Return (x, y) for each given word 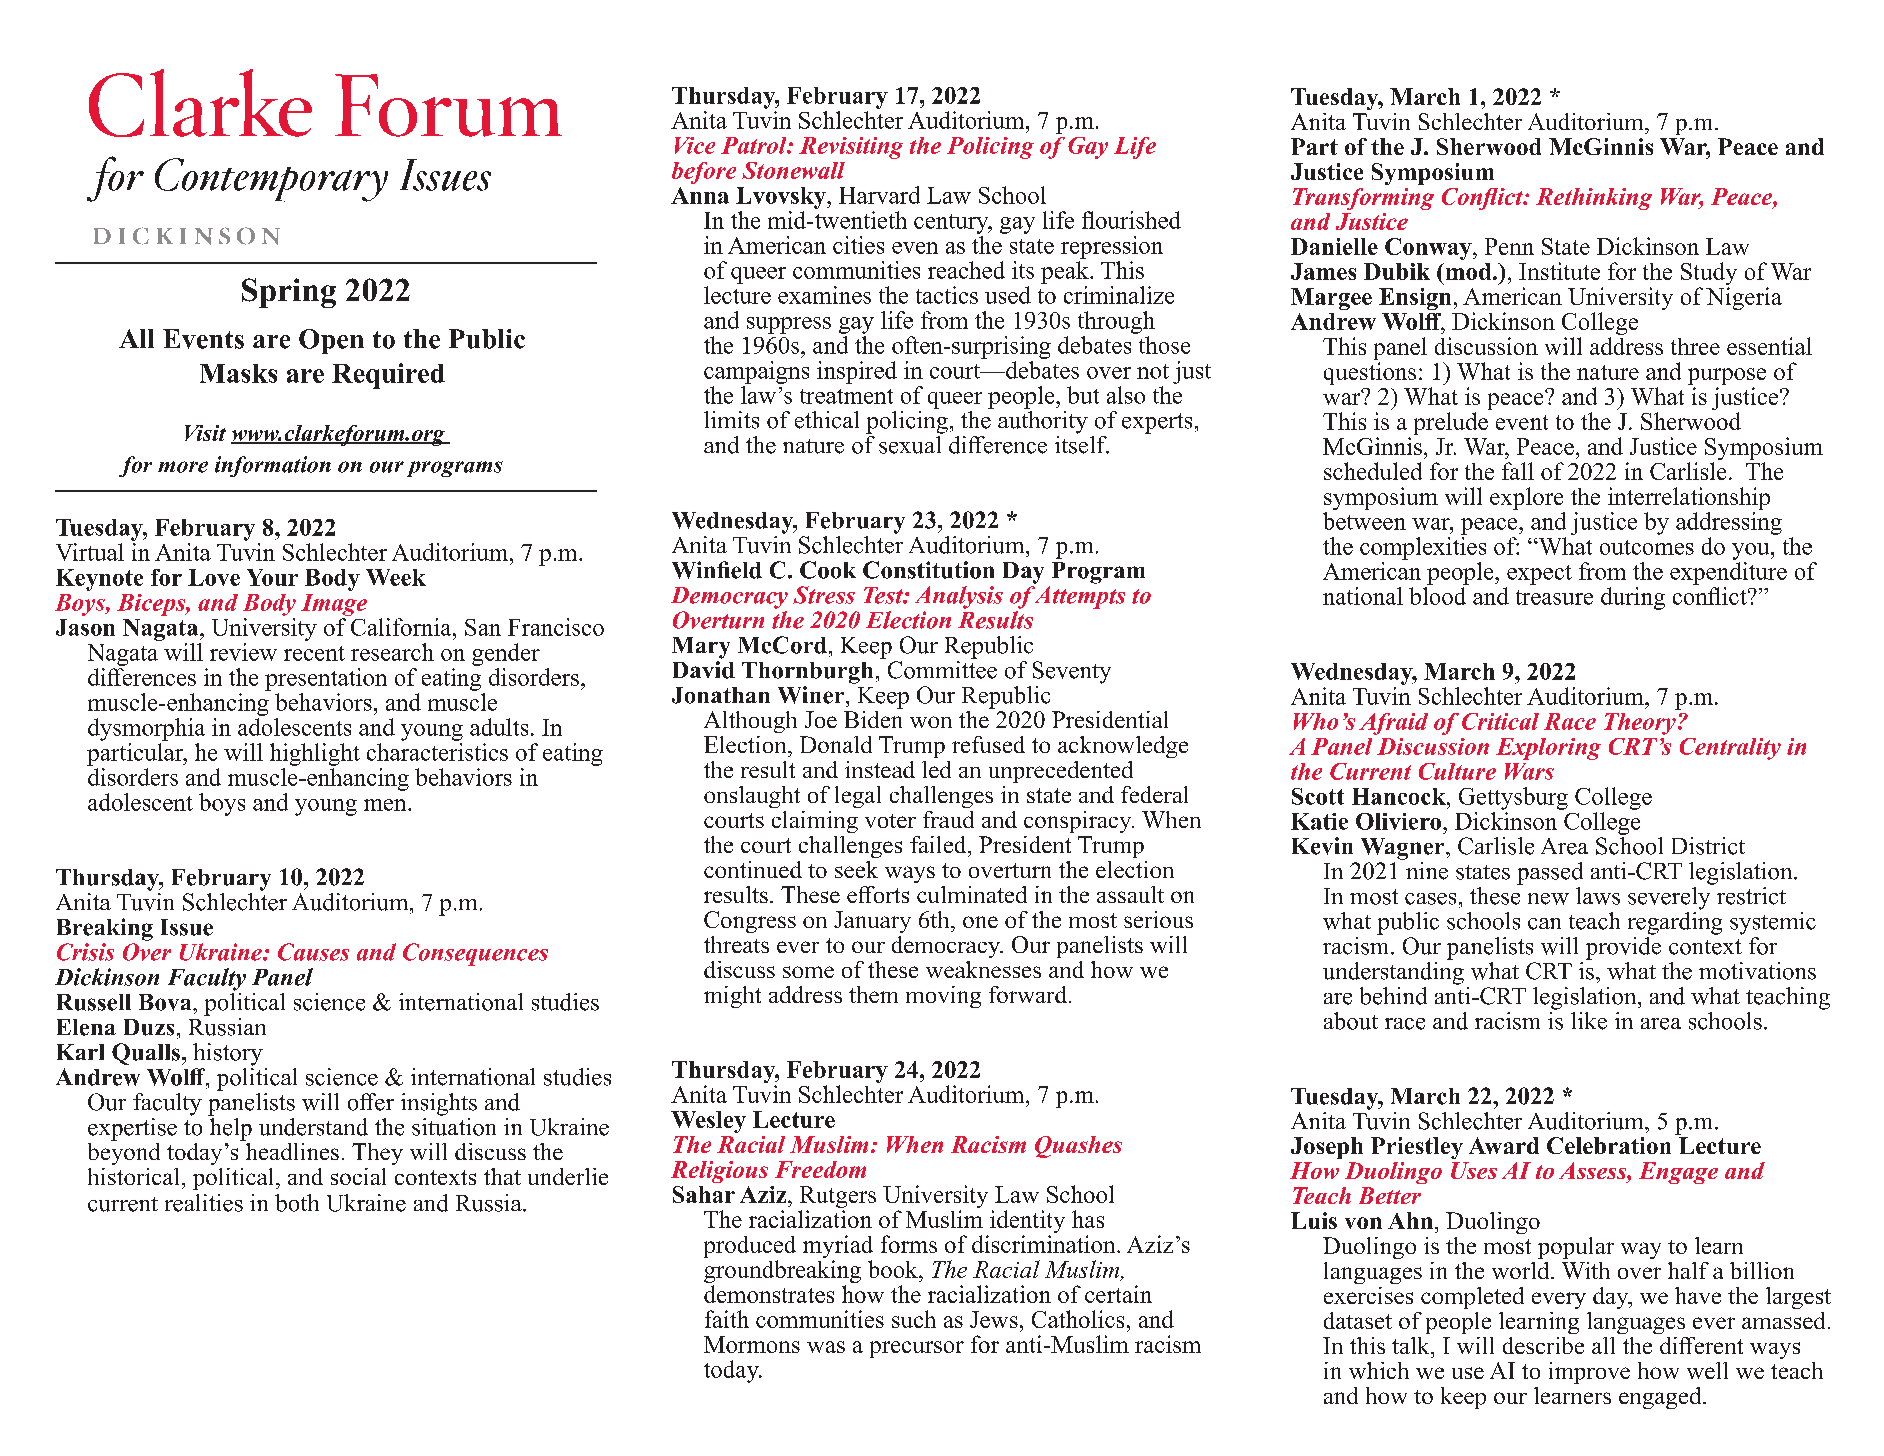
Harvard (879, 195)
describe (1543, 1345)
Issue (187, 927)
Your (272, 577)
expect (1539, 575)
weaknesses (983, 969)
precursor (917, 1349)
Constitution (928, 570)
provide (1623, 947)
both (297, 1203)
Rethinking (1594, 199)
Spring (289, 293)
